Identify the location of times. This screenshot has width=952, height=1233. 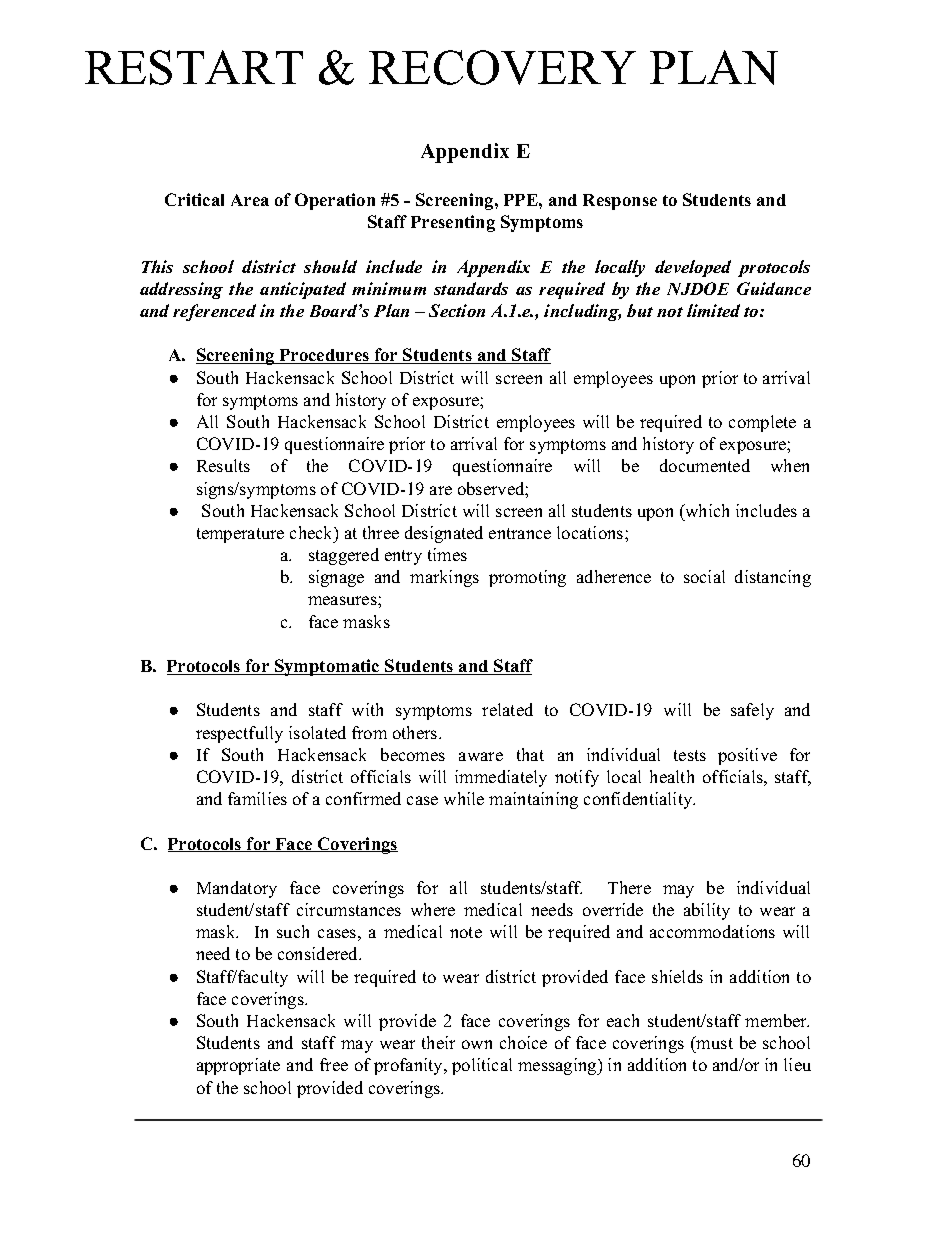
(447, 554).
